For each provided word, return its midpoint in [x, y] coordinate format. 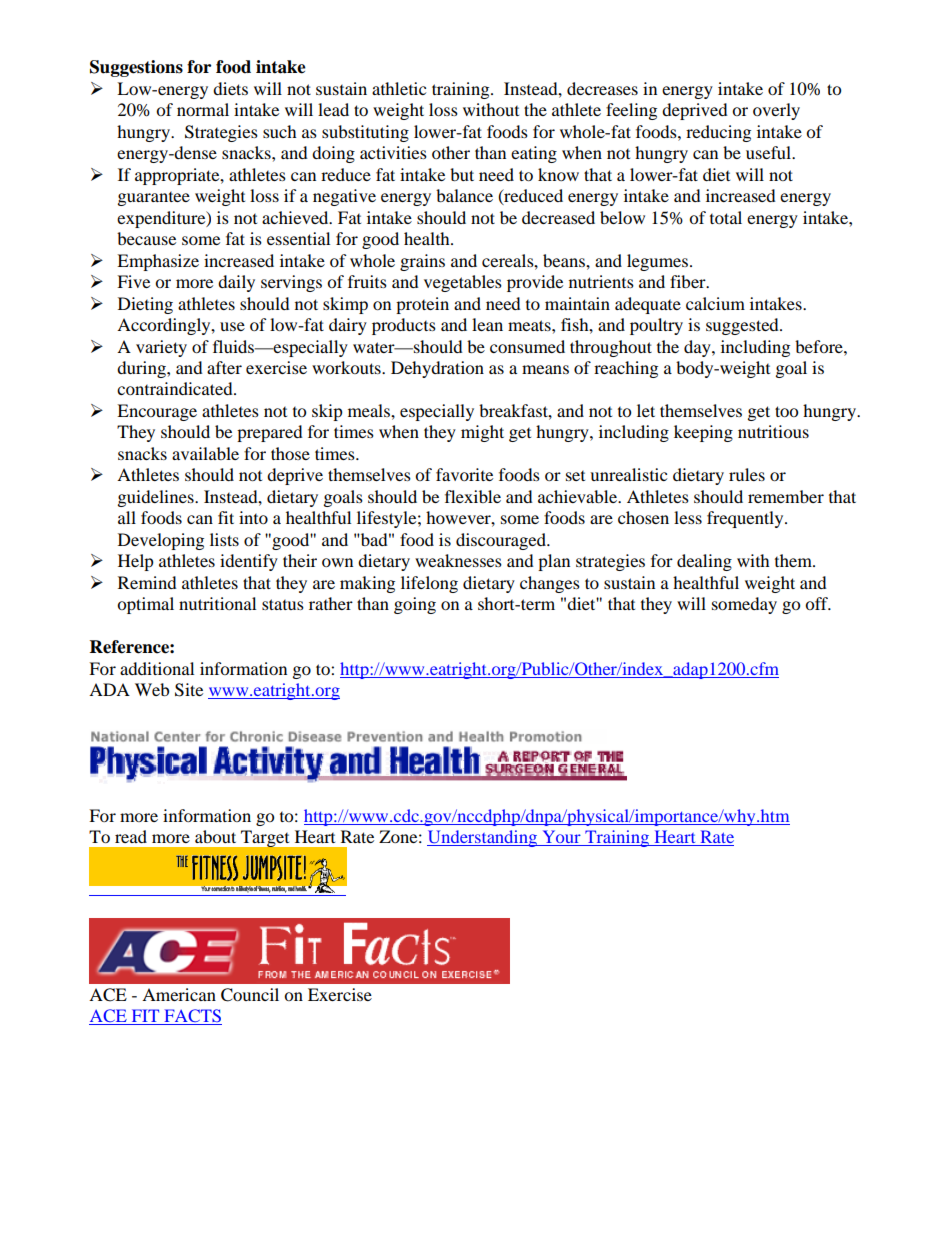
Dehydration [437, 369]
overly [776, 111]
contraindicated [176, 388]
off [818, 603]
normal [203, 109]
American [179, 994]
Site [189, 690]
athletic [399, 88]
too [786, 411]
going [415, 605]
